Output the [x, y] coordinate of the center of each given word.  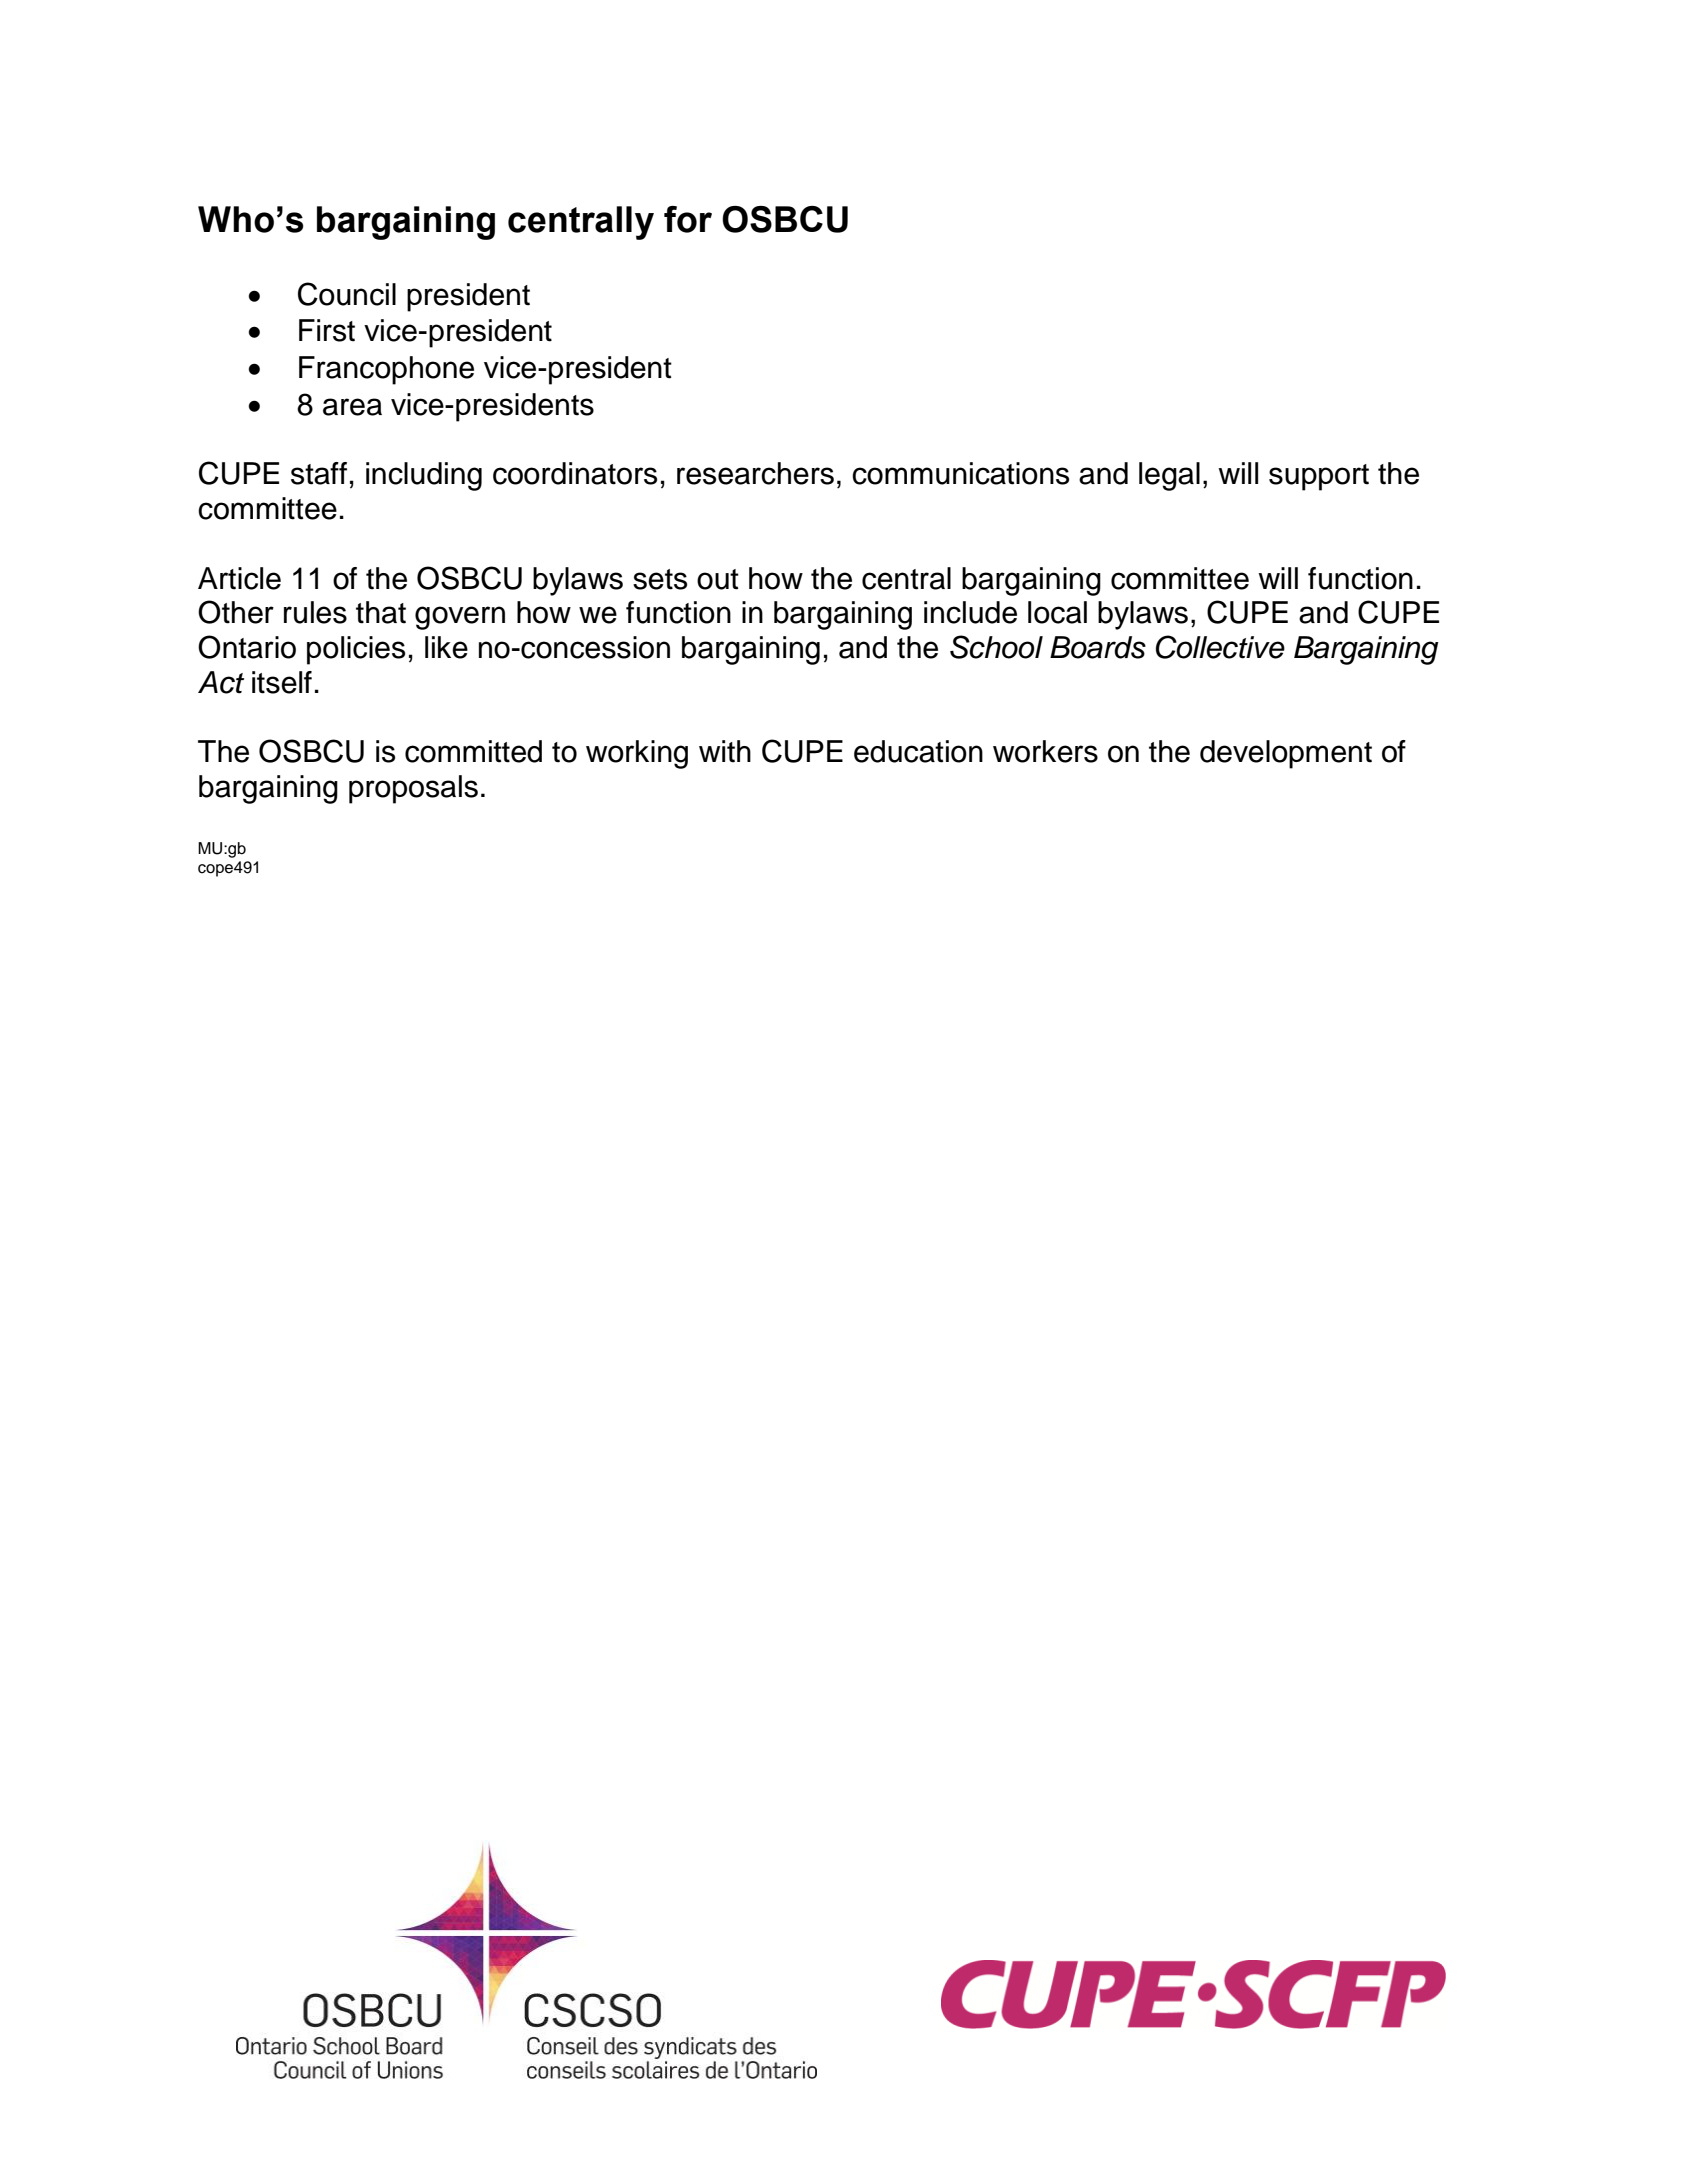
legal [1169, 476]
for [688, 219]
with [725, 751]
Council [347, 294]
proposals [413, 789]
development [1286, 754]
